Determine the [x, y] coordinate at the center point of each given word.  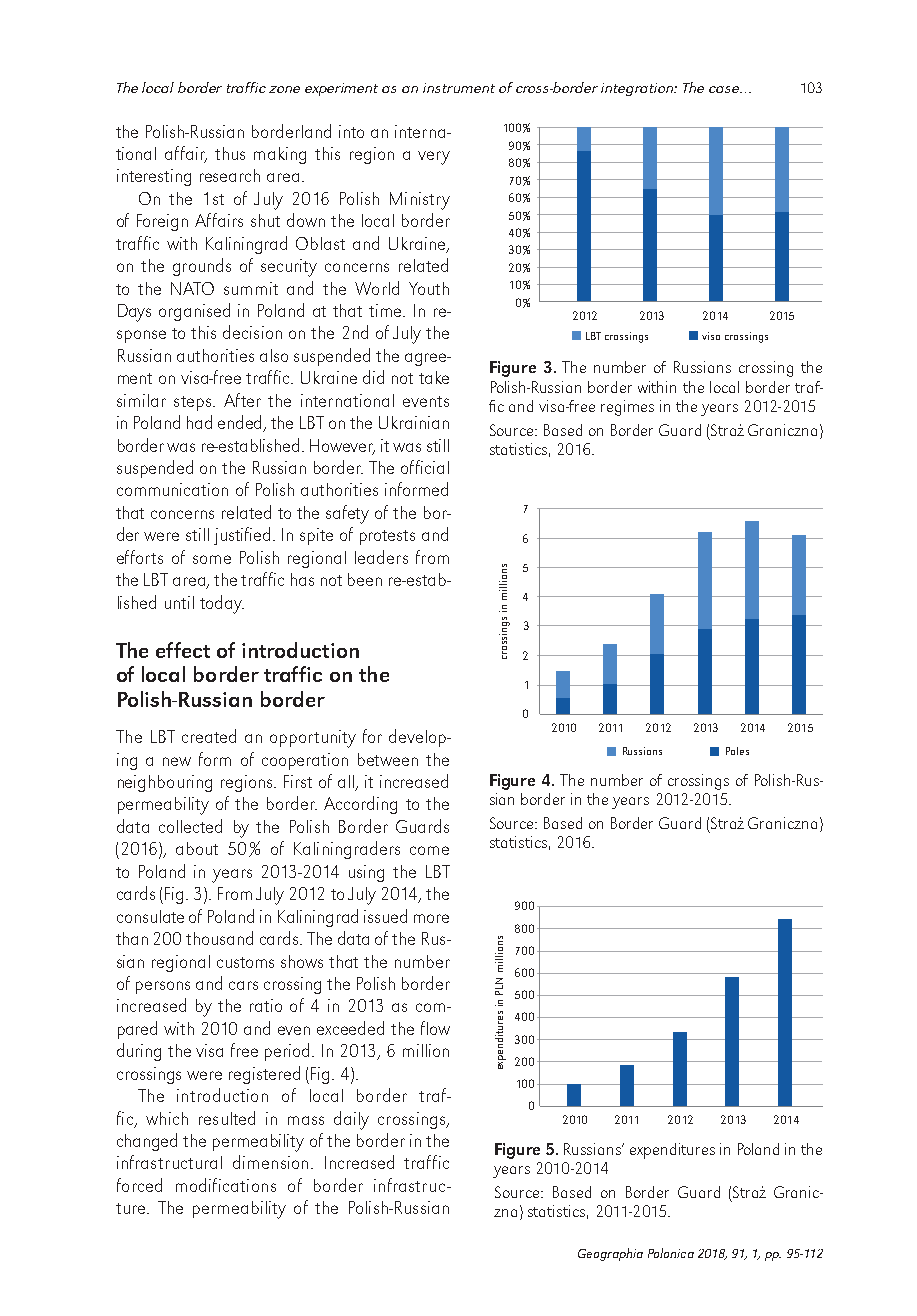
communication [172, 489]
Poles [737, 751]
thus [230, 153]
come [429, 850]
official [425, 467]
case [725, 89]
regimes [627, 408]
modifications [226, 1185]
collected [190, 826]
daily [351, 1120]
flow [435, 1028]
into [351, 131]
